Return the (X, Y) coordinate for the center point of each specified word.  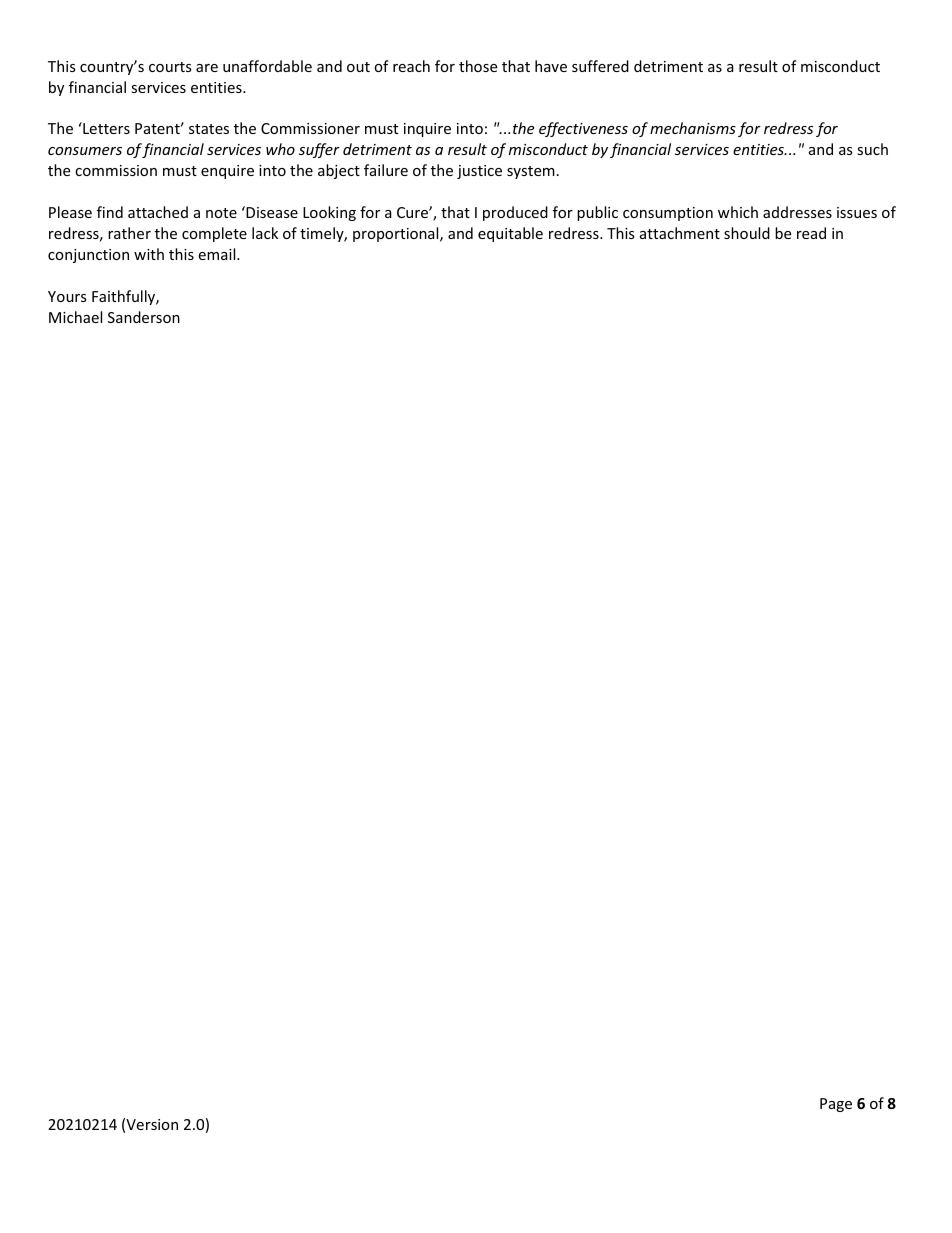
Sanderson (144, 317)
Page (836, 1105)
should (747, 233)
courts (170, 67)
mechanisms (693, 128)
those (478, 66)
